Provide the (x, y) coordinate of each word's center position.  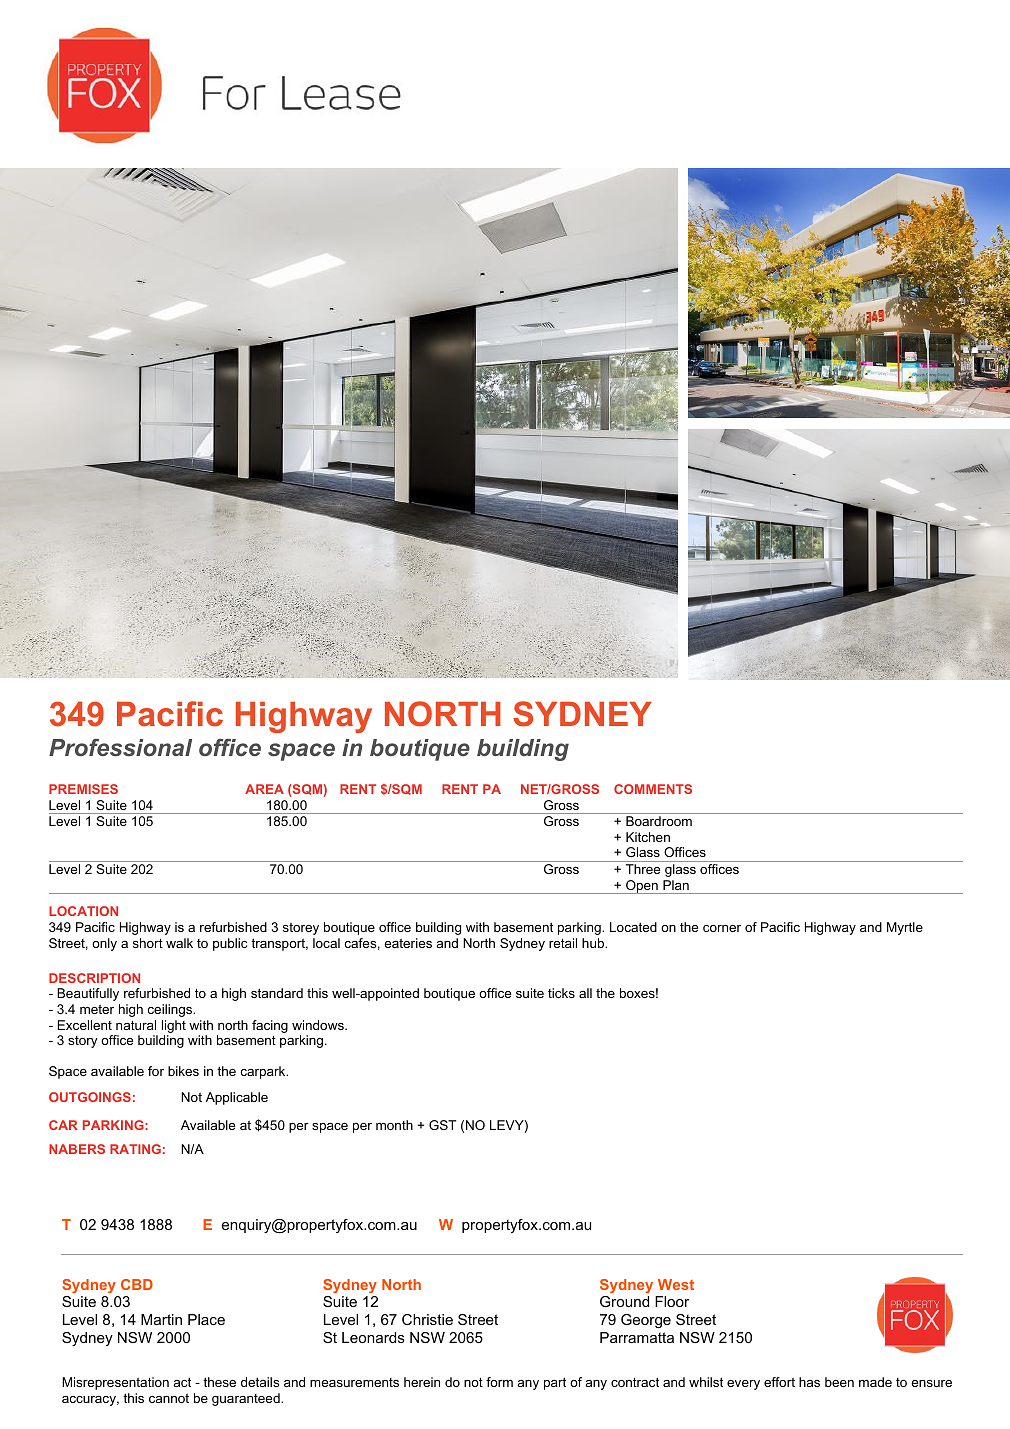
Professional (120, 747)
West (676, 1284)
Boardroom (659, 821)
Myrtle (905, 928)
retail (563, 943)
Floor (672, 1301)
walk (179, 943)
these (219, 1382)
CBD (137, 1284)
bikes (183, 1071)
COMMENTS (653, 789)
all (585, 993)
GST (442, 1125)
